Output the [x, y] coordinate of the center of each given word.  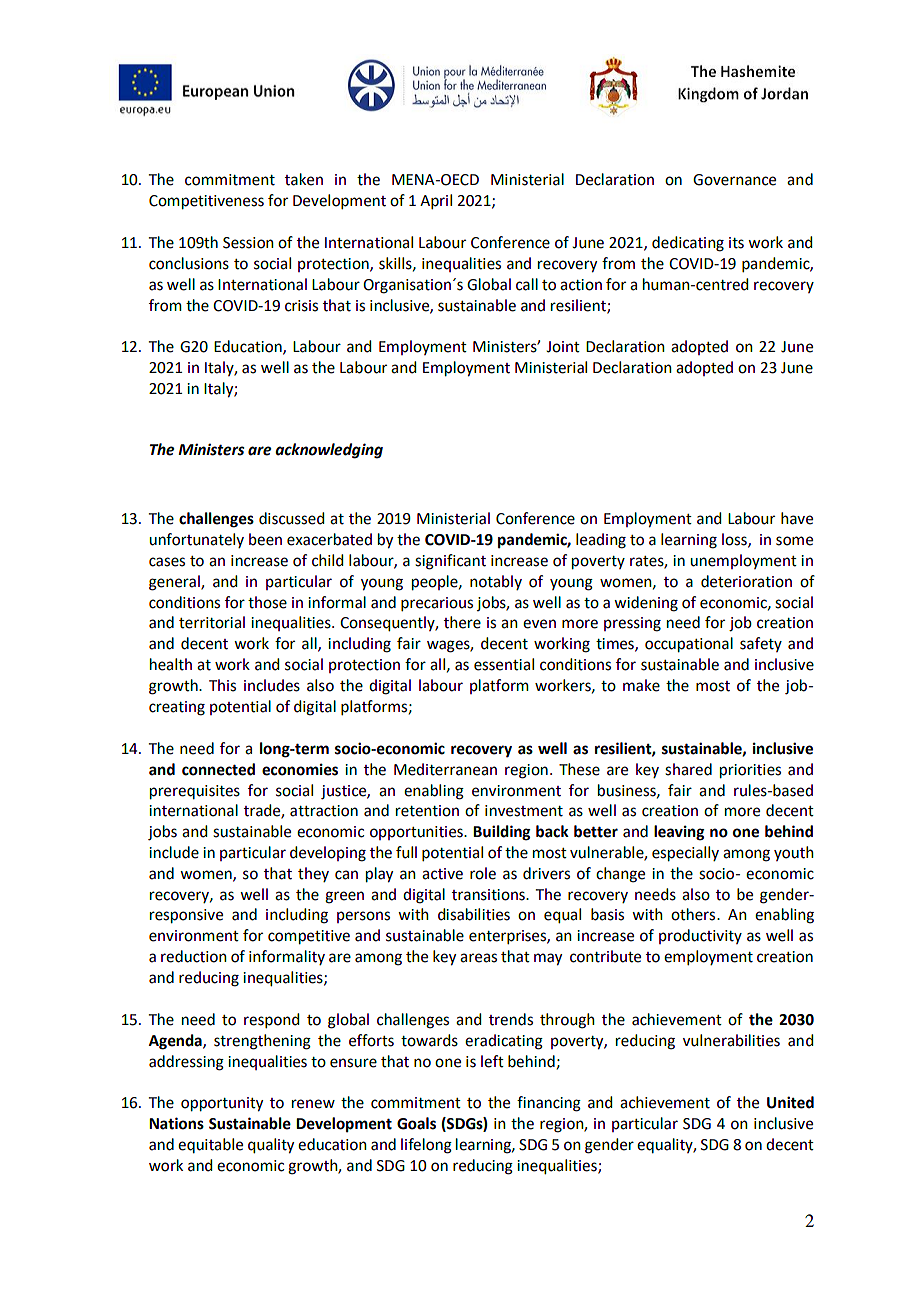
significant [450, 562]
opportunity [222, 1104]
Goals [416, 1123]
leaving [679, 833]
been [265, 539]
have [797, 518]
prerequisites [195, 792]
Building [502, 833]
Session [248, 243]
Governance [734, 180]
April [436, 201]
